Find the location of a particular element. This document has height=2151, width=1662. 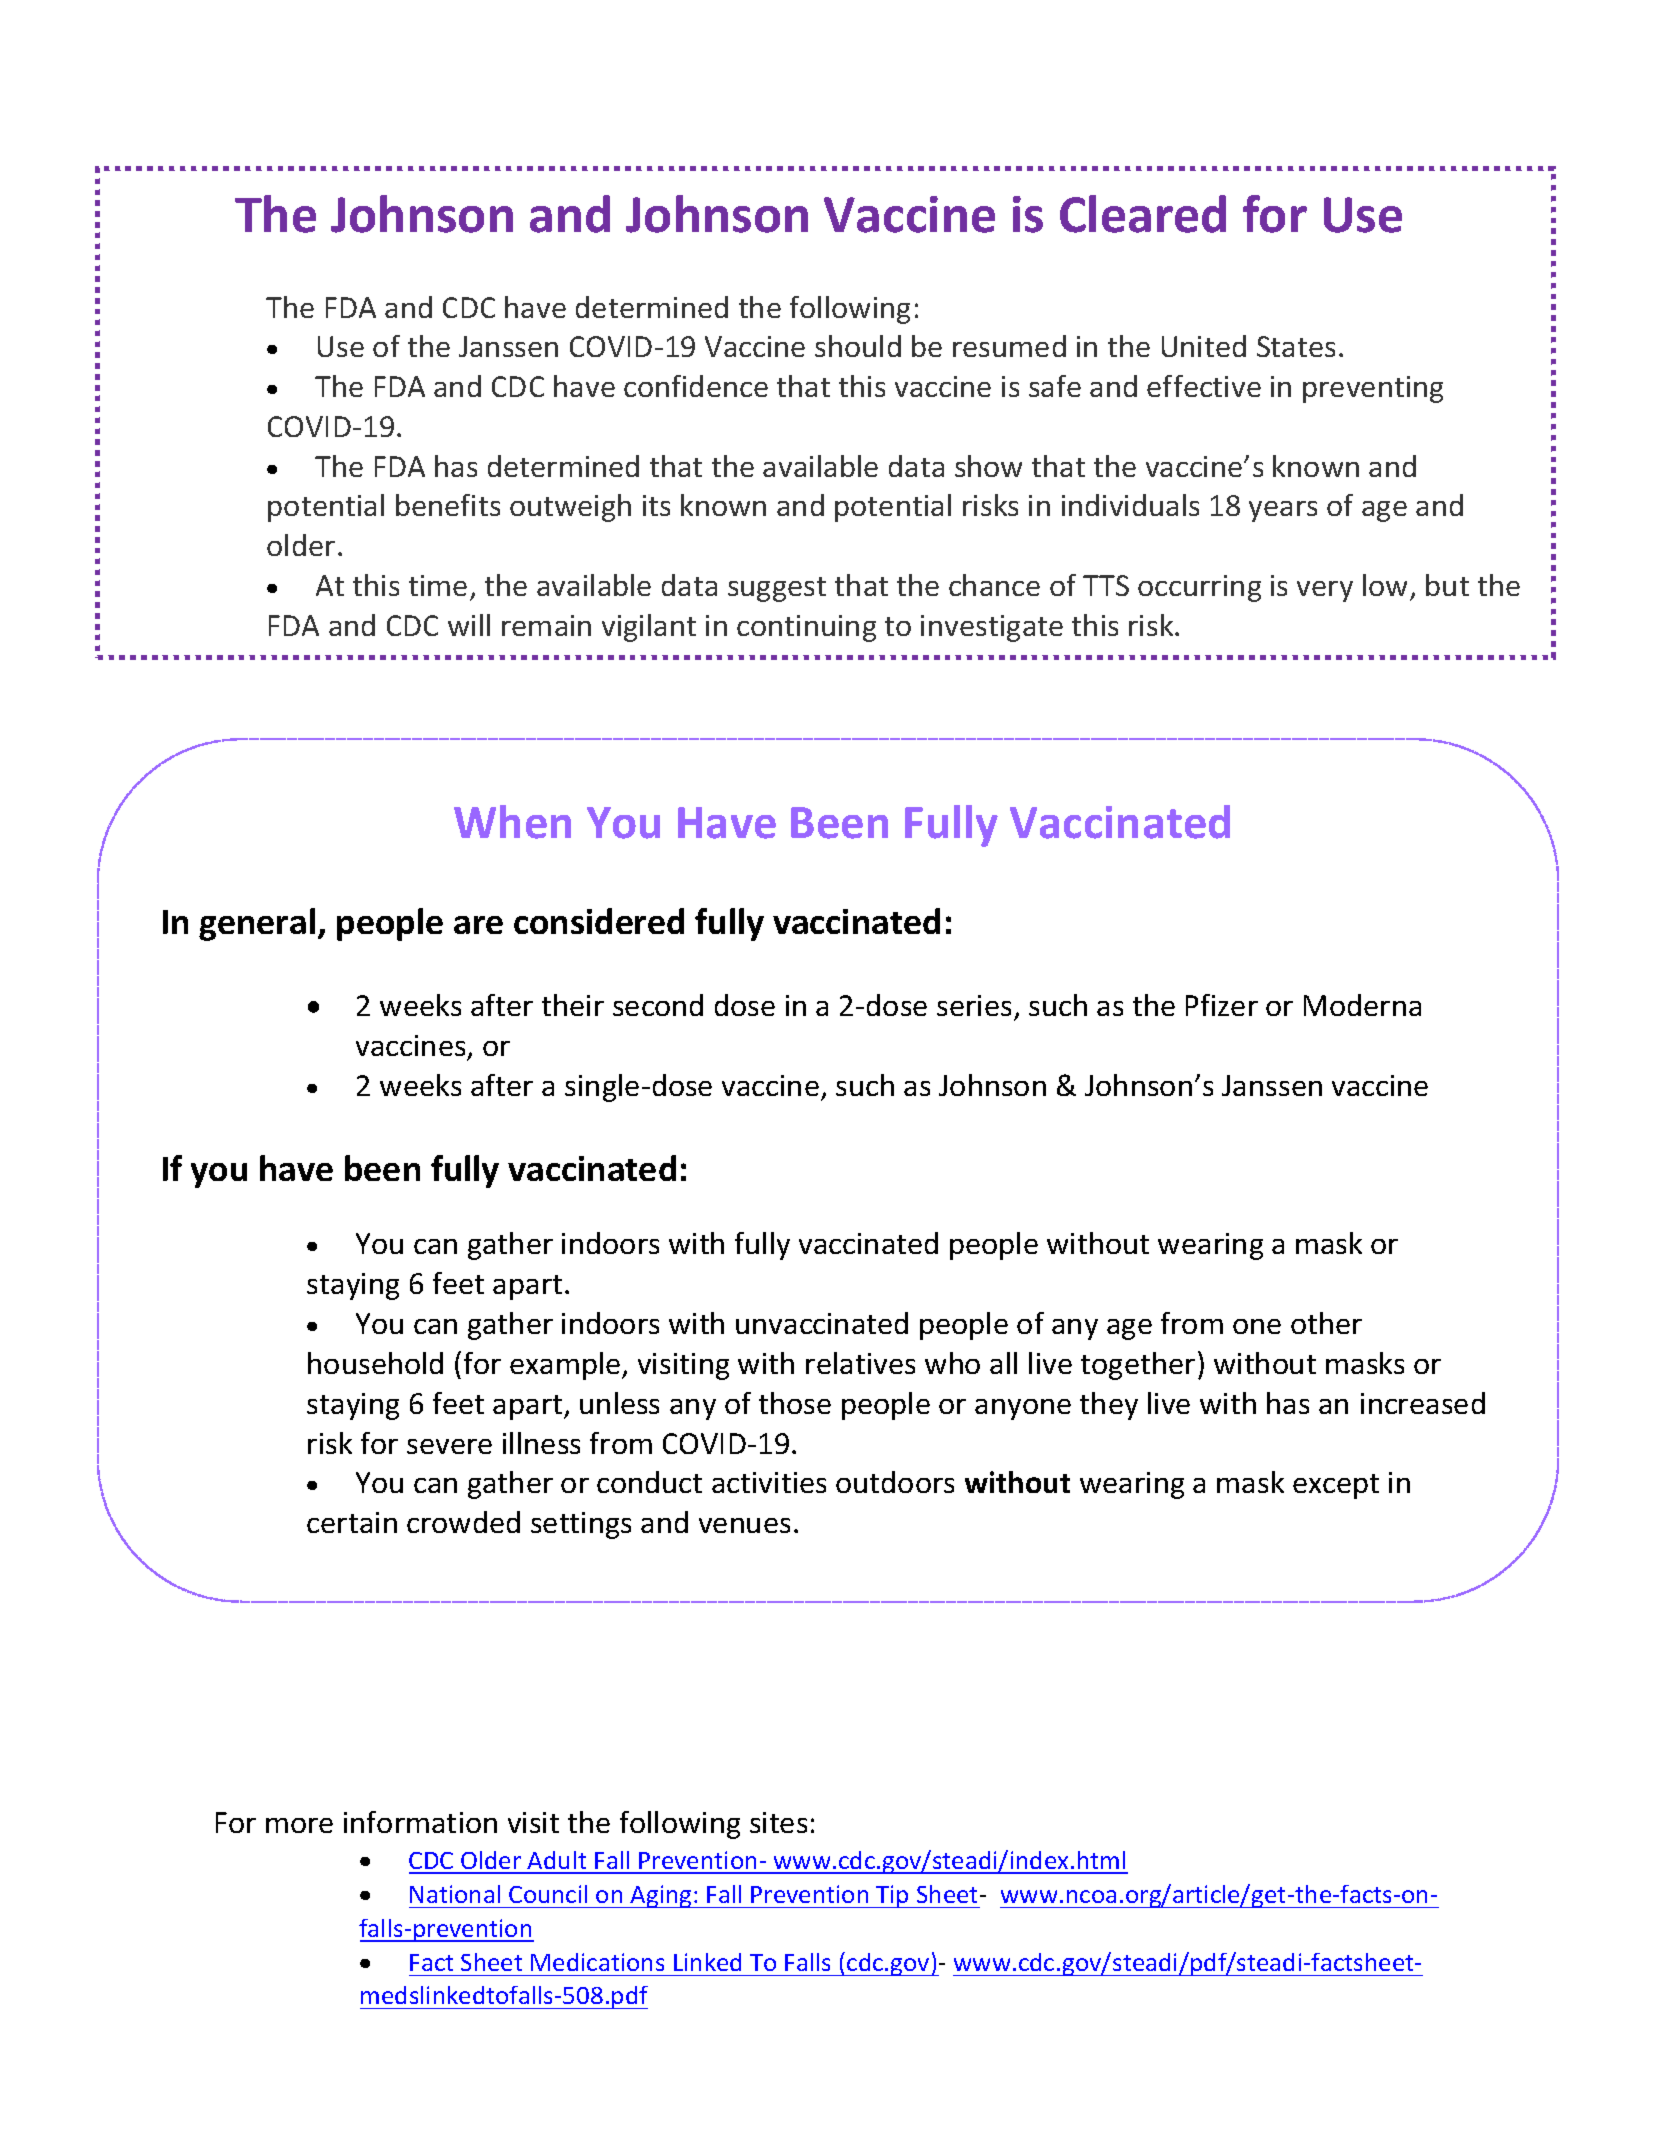

should is located at coordinates (858, 346).
